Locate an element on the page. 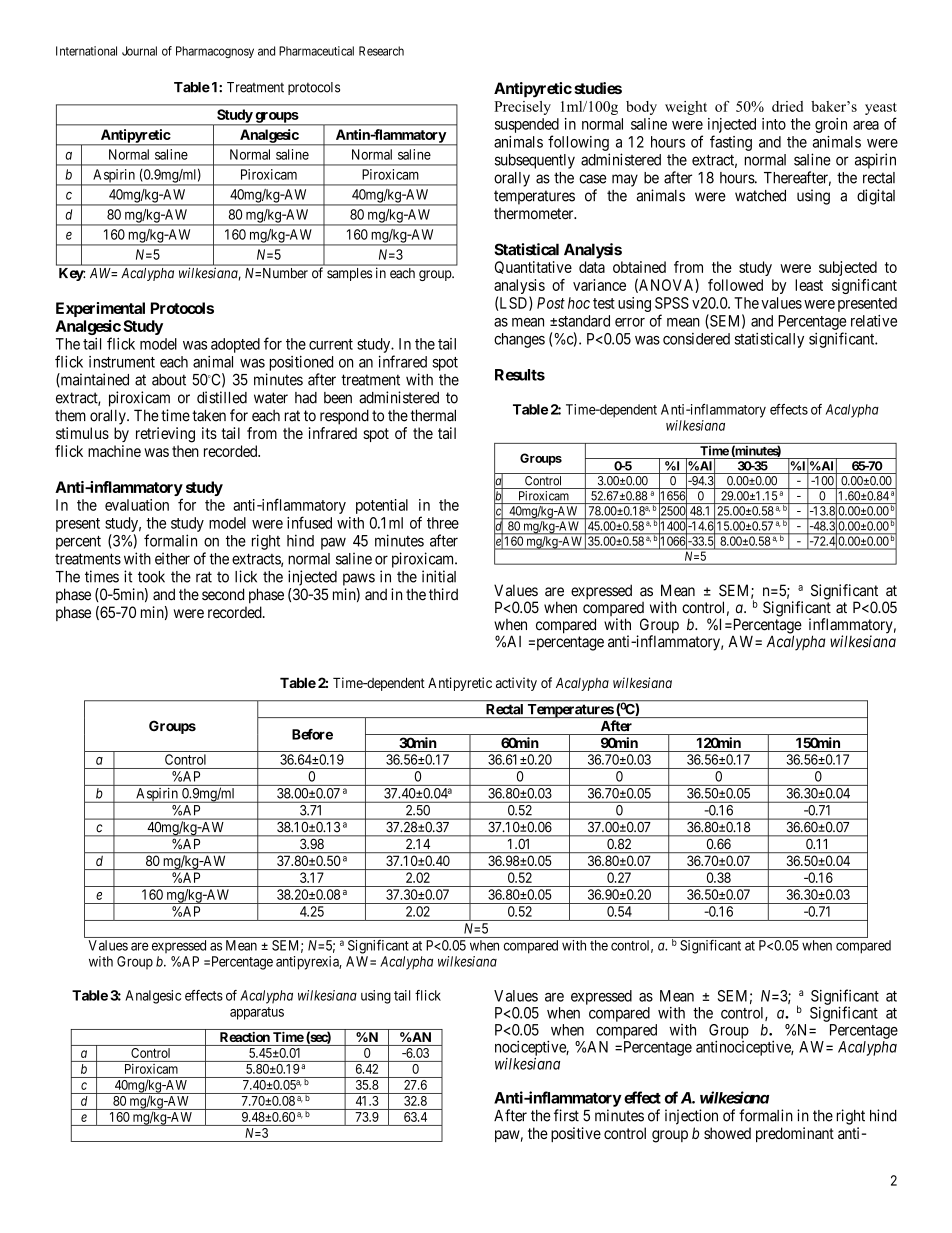 The width and height of the document is (952, 1233). Precisely is located at coordinates (522, 108).
